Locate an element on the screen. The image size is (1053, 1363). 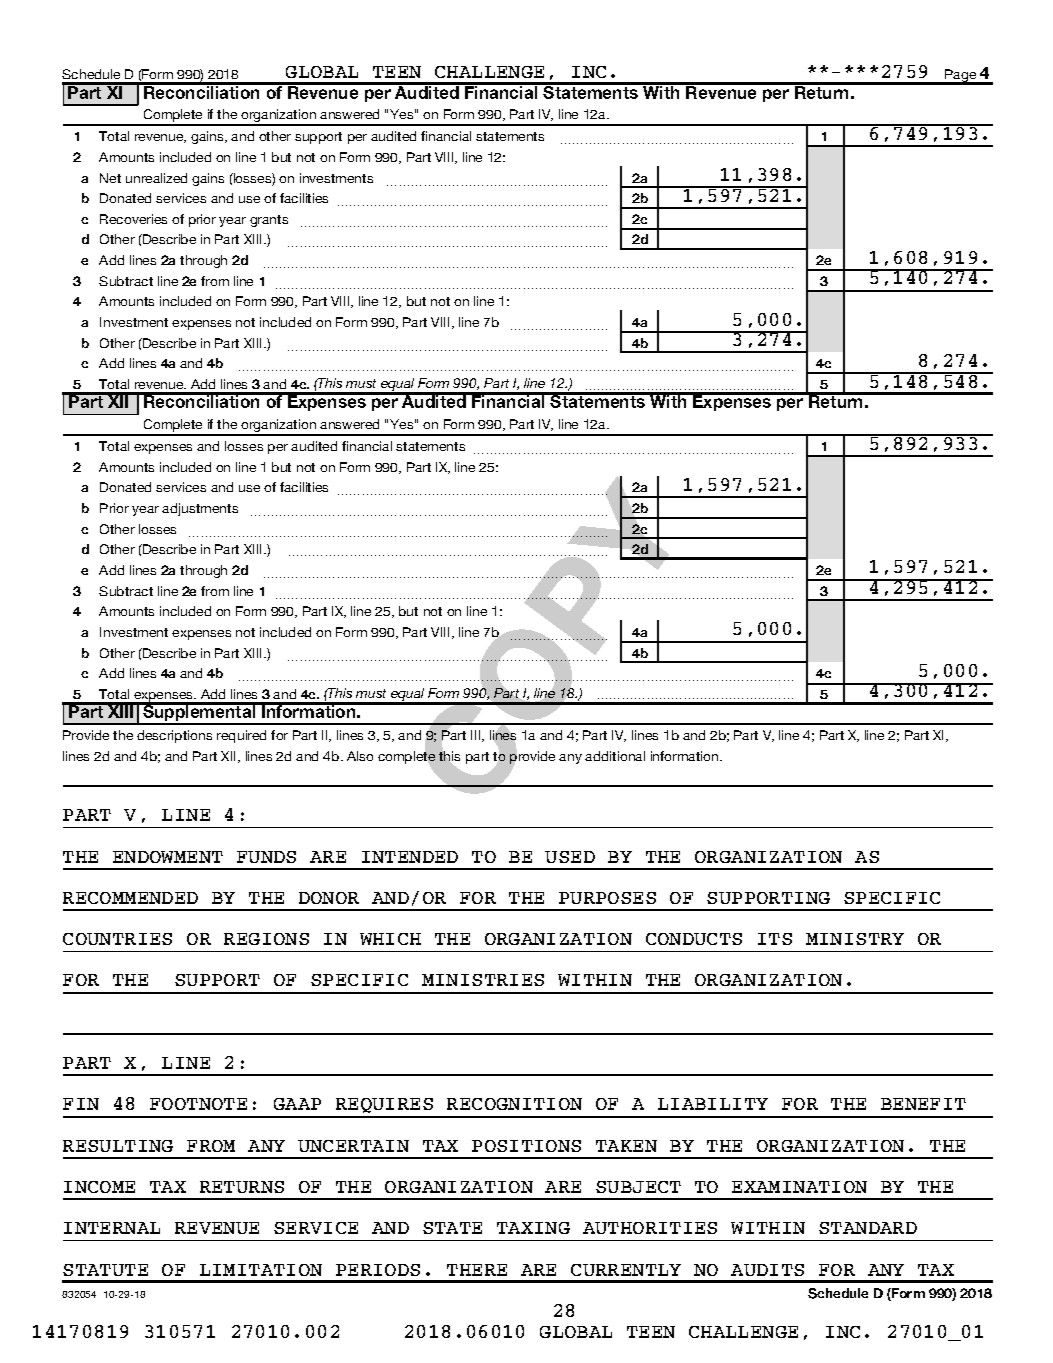
MINISTRY is located at coordinates (855, 939).
